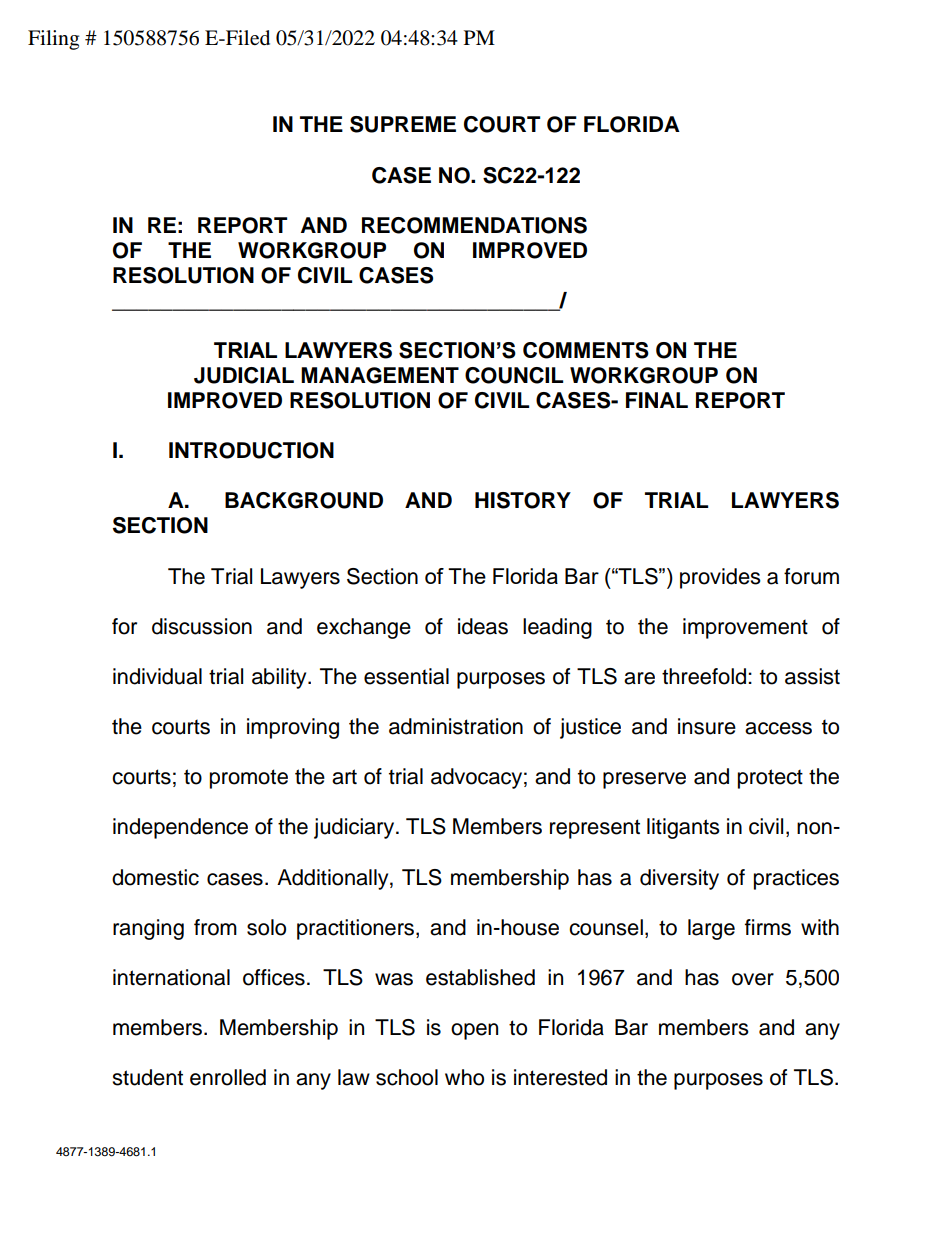 Image resolution: width=952 pixels, height=1233 pixels. What do you see at coordinates (403, 124) in the page?
I see `SUPREME` at bounding box center [403, 124].
